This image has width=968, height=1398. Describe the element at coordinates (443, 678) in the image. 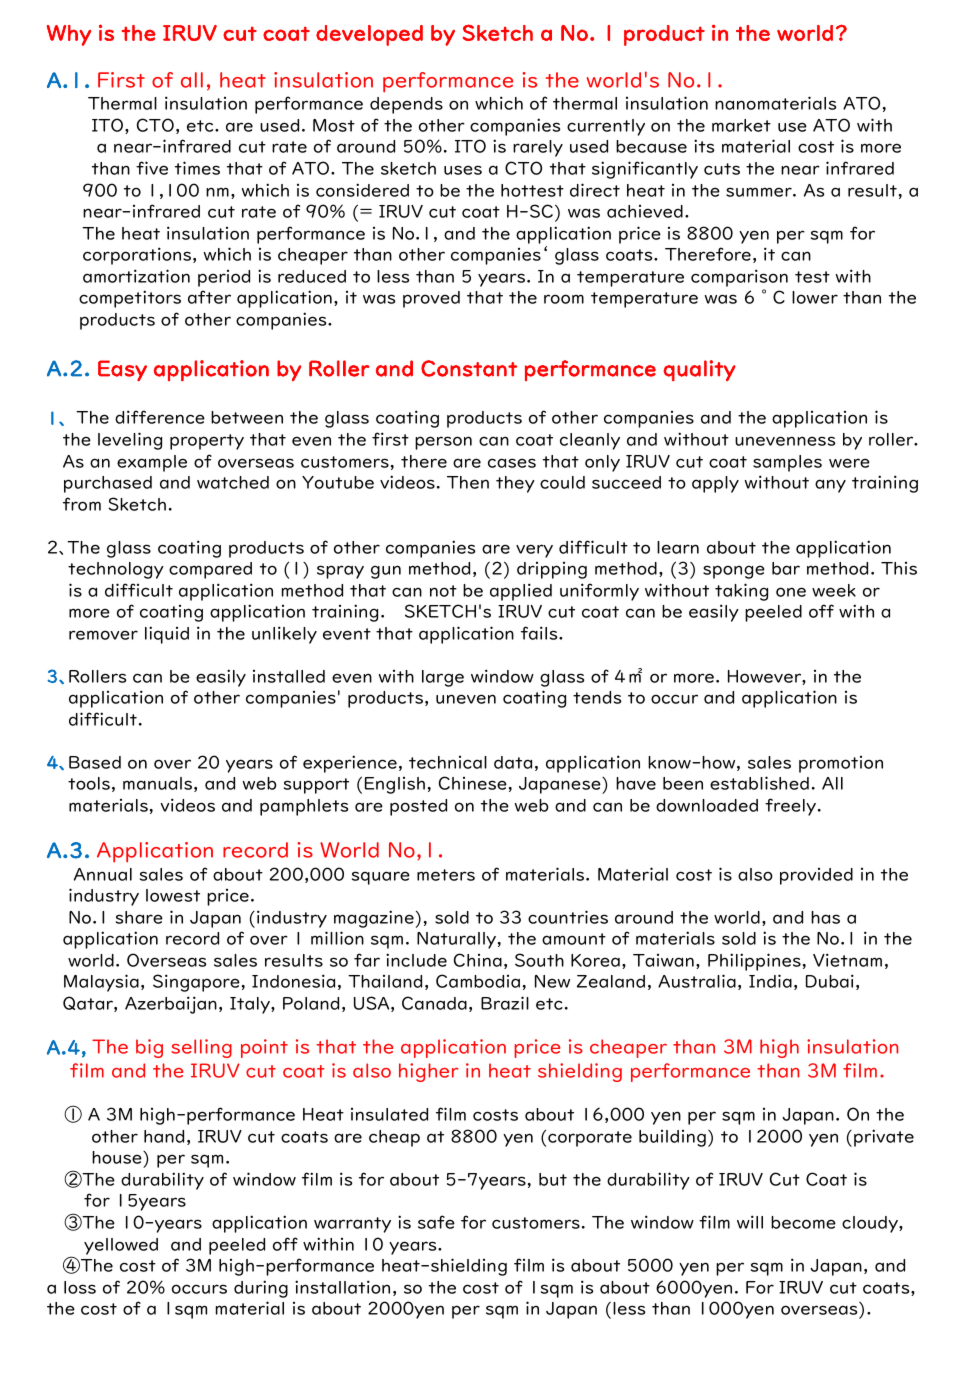

I see `large` at that location.
